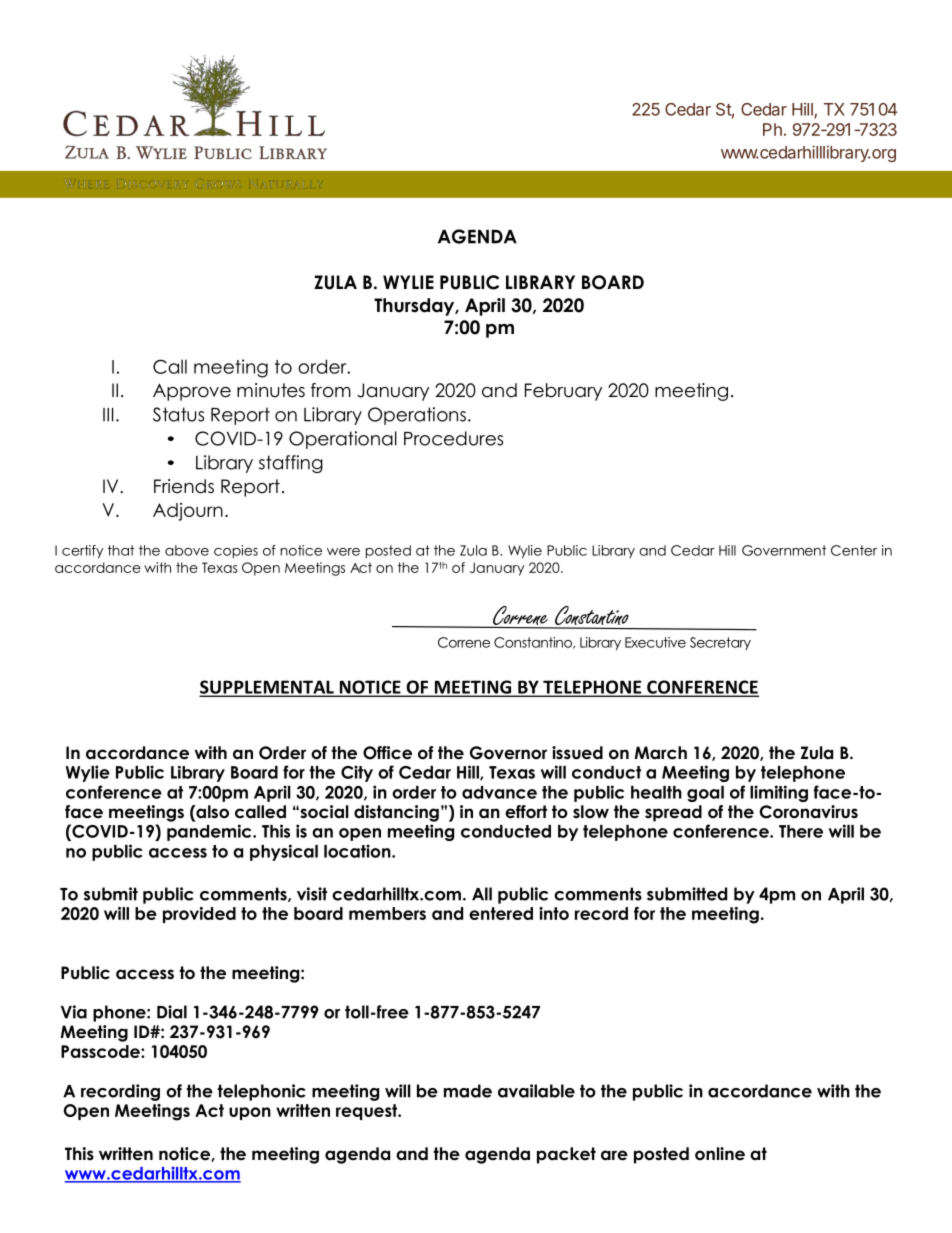 The width and height of the screenshot is (952, 1233). I want to click on Operations, so click(417, 416).
